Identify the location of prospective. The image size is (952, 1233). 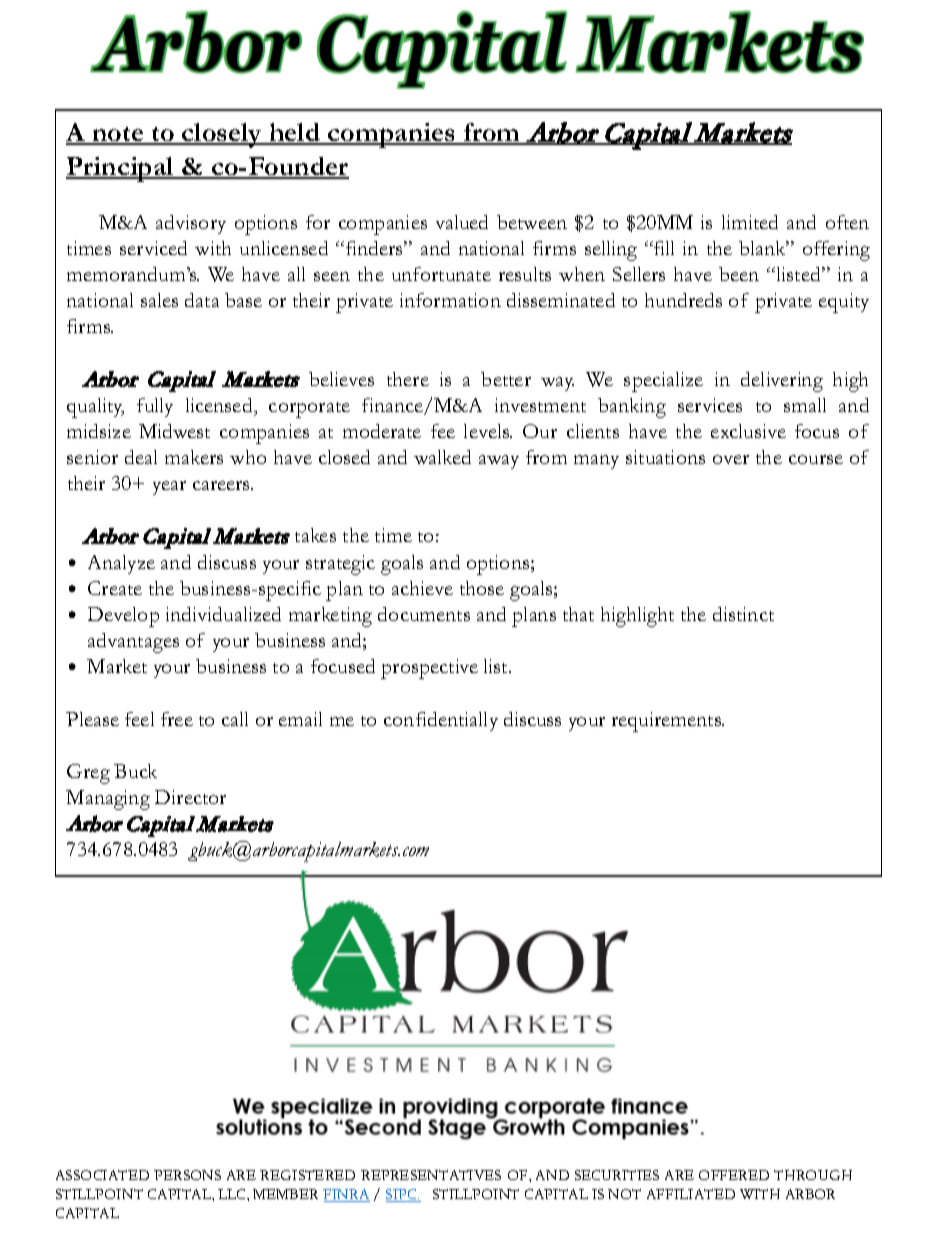
(429, 669).
